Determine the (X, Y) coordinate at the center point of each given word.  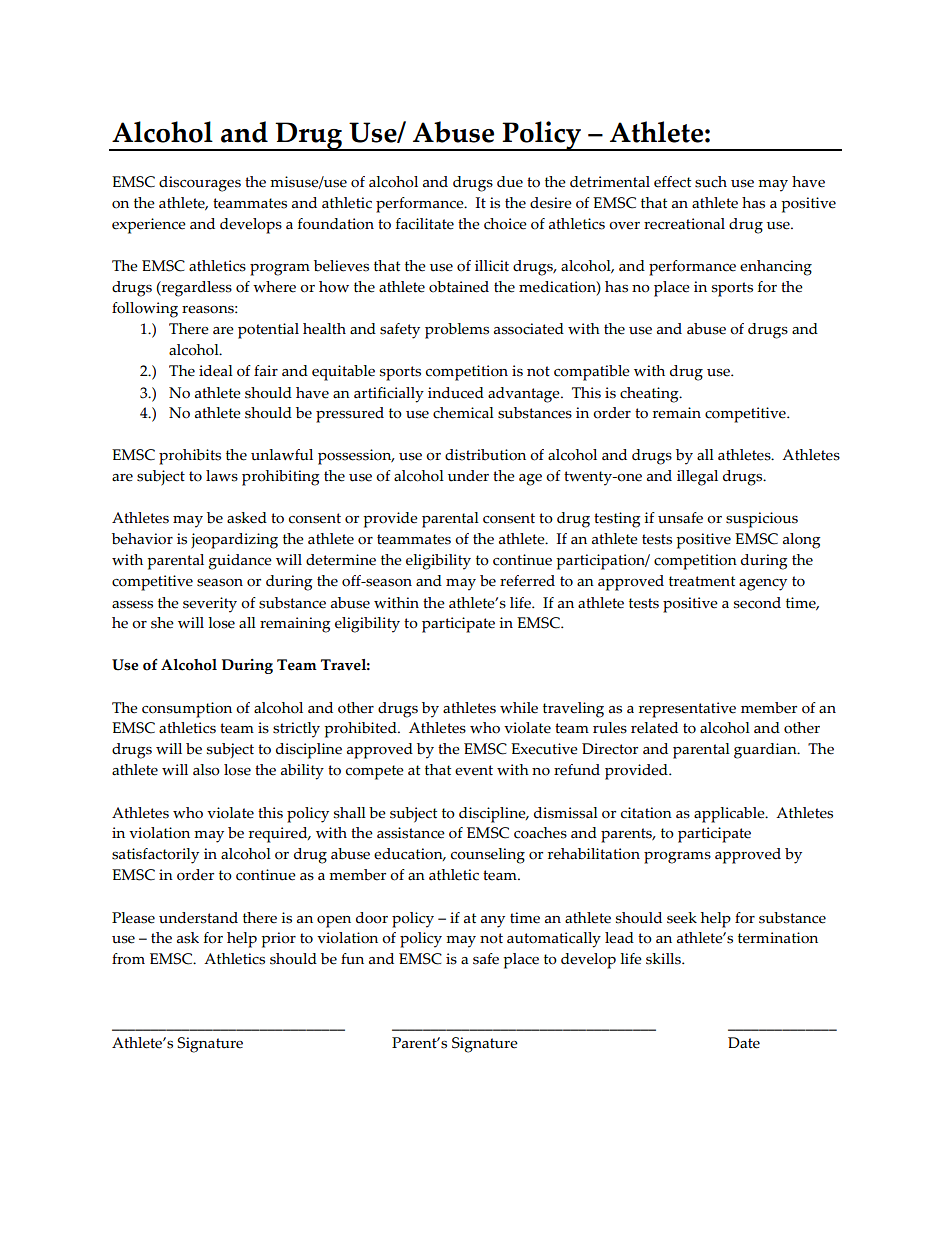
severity (210, 605)
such (711, 182)
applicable (730, 815)
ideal (216, 371)
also (206, 770)
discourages (200, 184)
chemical (463, 413)
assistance (411, 833)
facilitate (425, 224)
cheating (650, 395)
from (128, 959)
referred (527, 581)
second (757, 603)
